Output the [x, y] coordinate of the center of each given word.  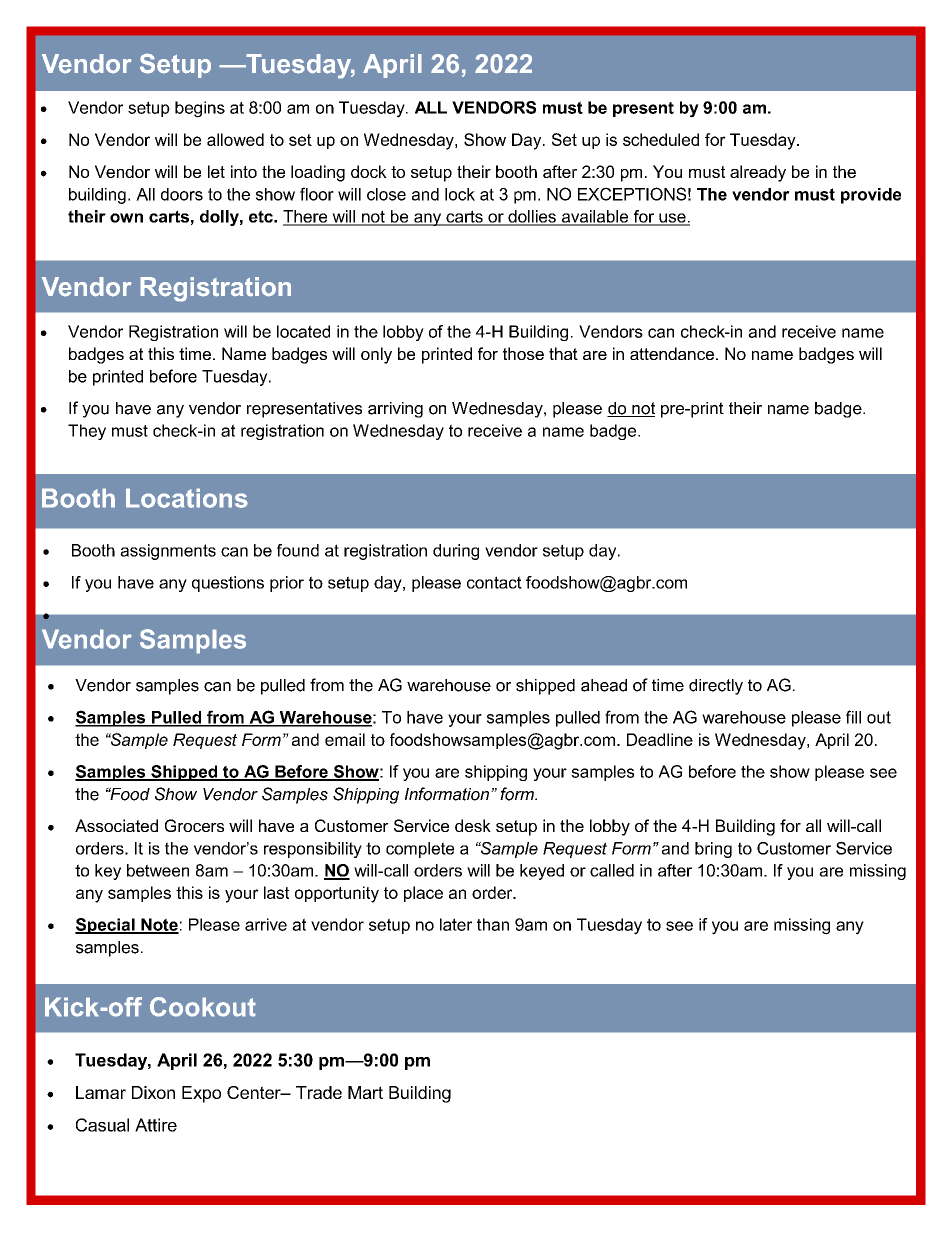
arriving [395, 410]
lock [460, 194]
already [758, 173]
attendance [672, 353]
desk [473, 825]
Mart [365, 1092]
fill [853, 717]
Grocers [194, 825]
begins [200, 109]
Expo [201, 1094]
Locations [187, 498]
